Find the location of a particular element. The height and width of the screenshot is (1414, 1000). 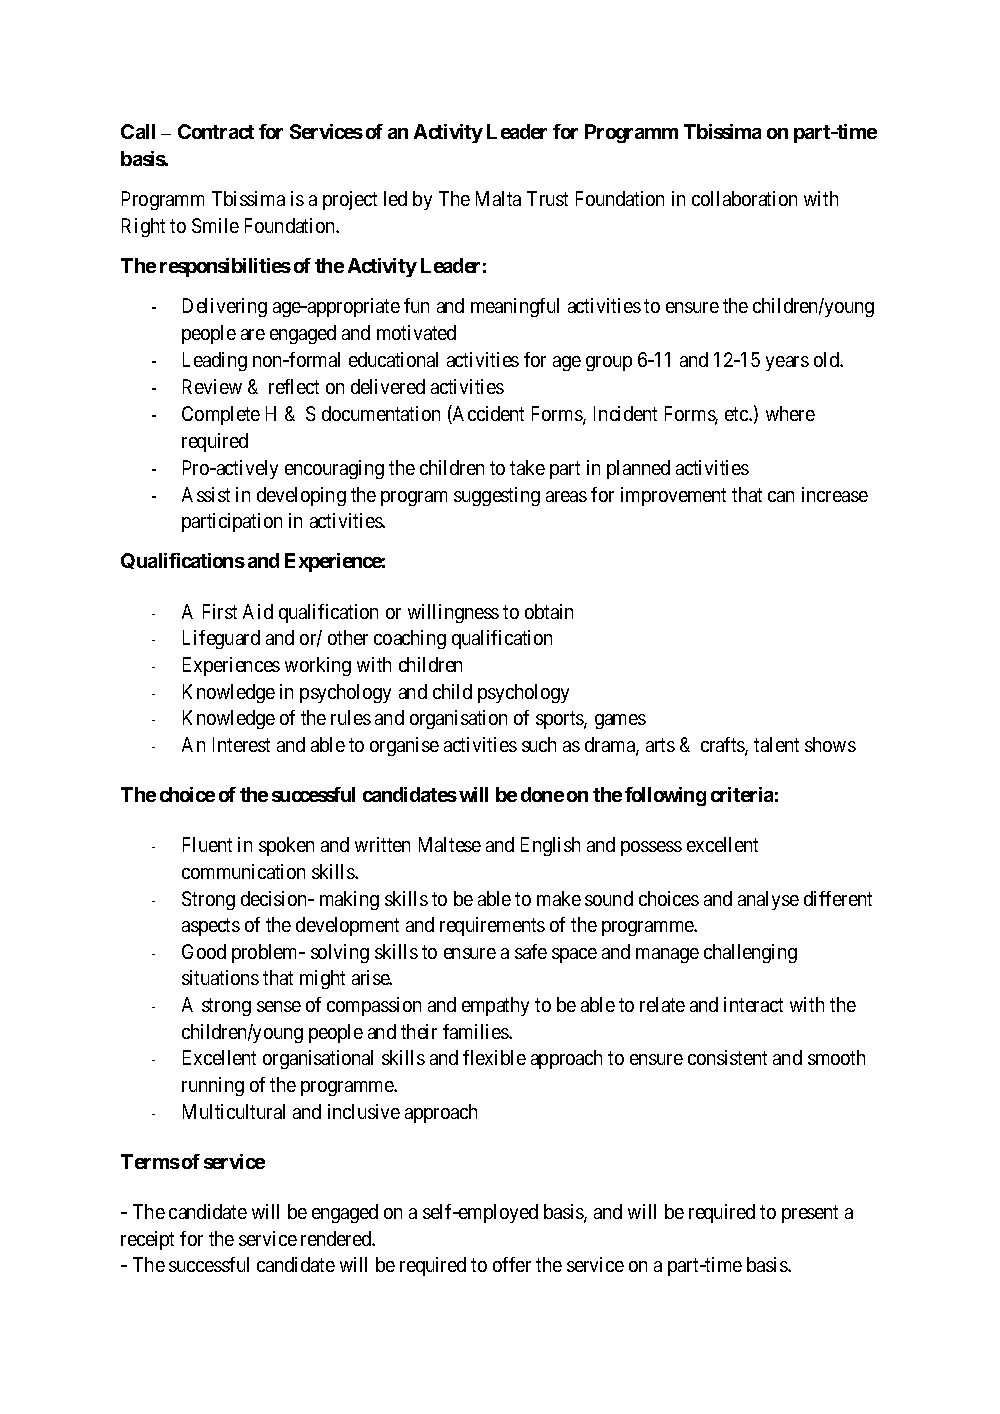

such is located at coordinates (539, 744).
